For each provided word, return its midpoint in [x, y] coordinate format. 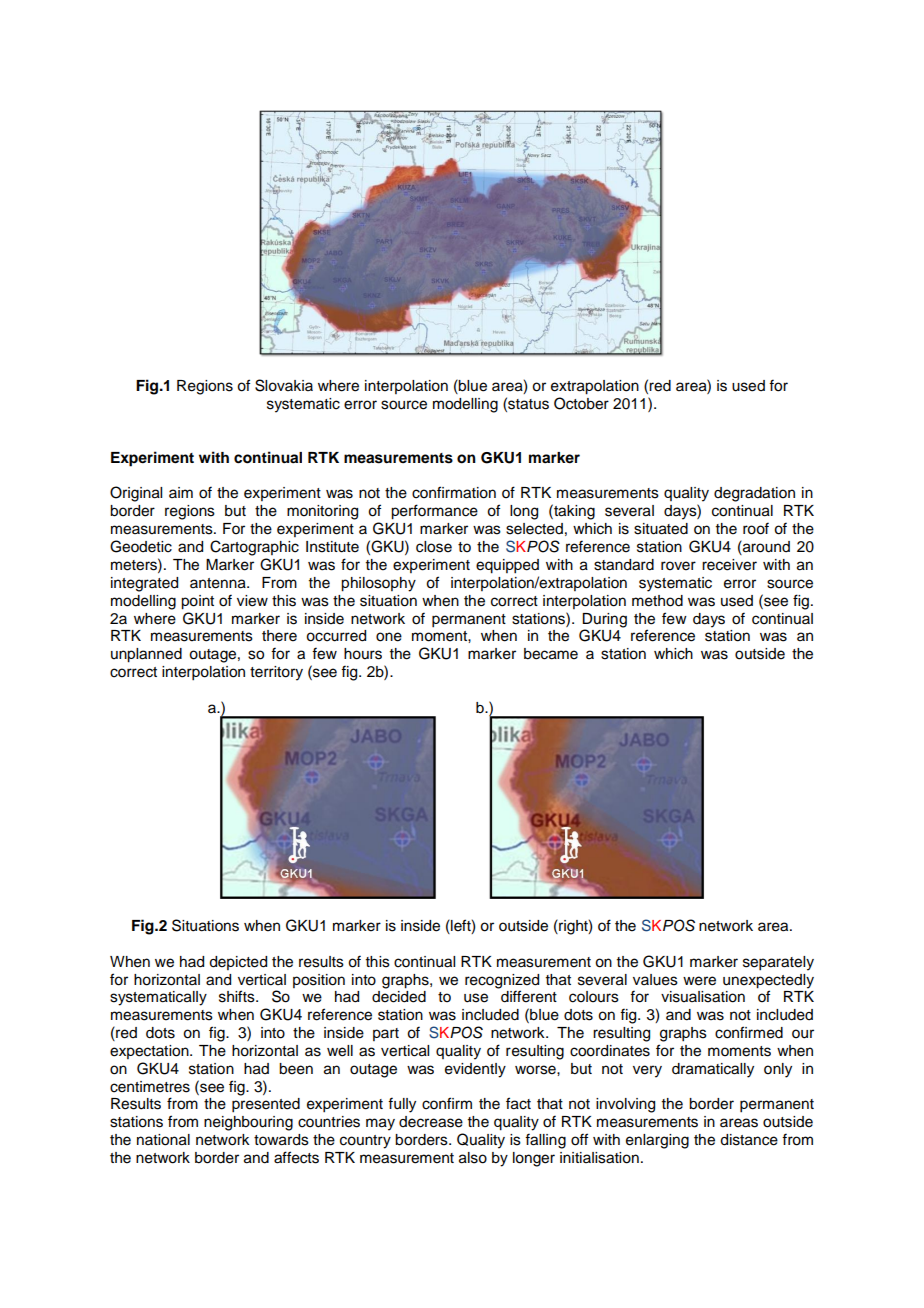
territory [276, 673]
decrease [431, 1122]
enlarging [657, 1141]
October [581, 403]
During [604, 620]
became [551, 654]
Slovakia [284, 385]
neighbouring [248, 1123]
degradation [754, 494]
